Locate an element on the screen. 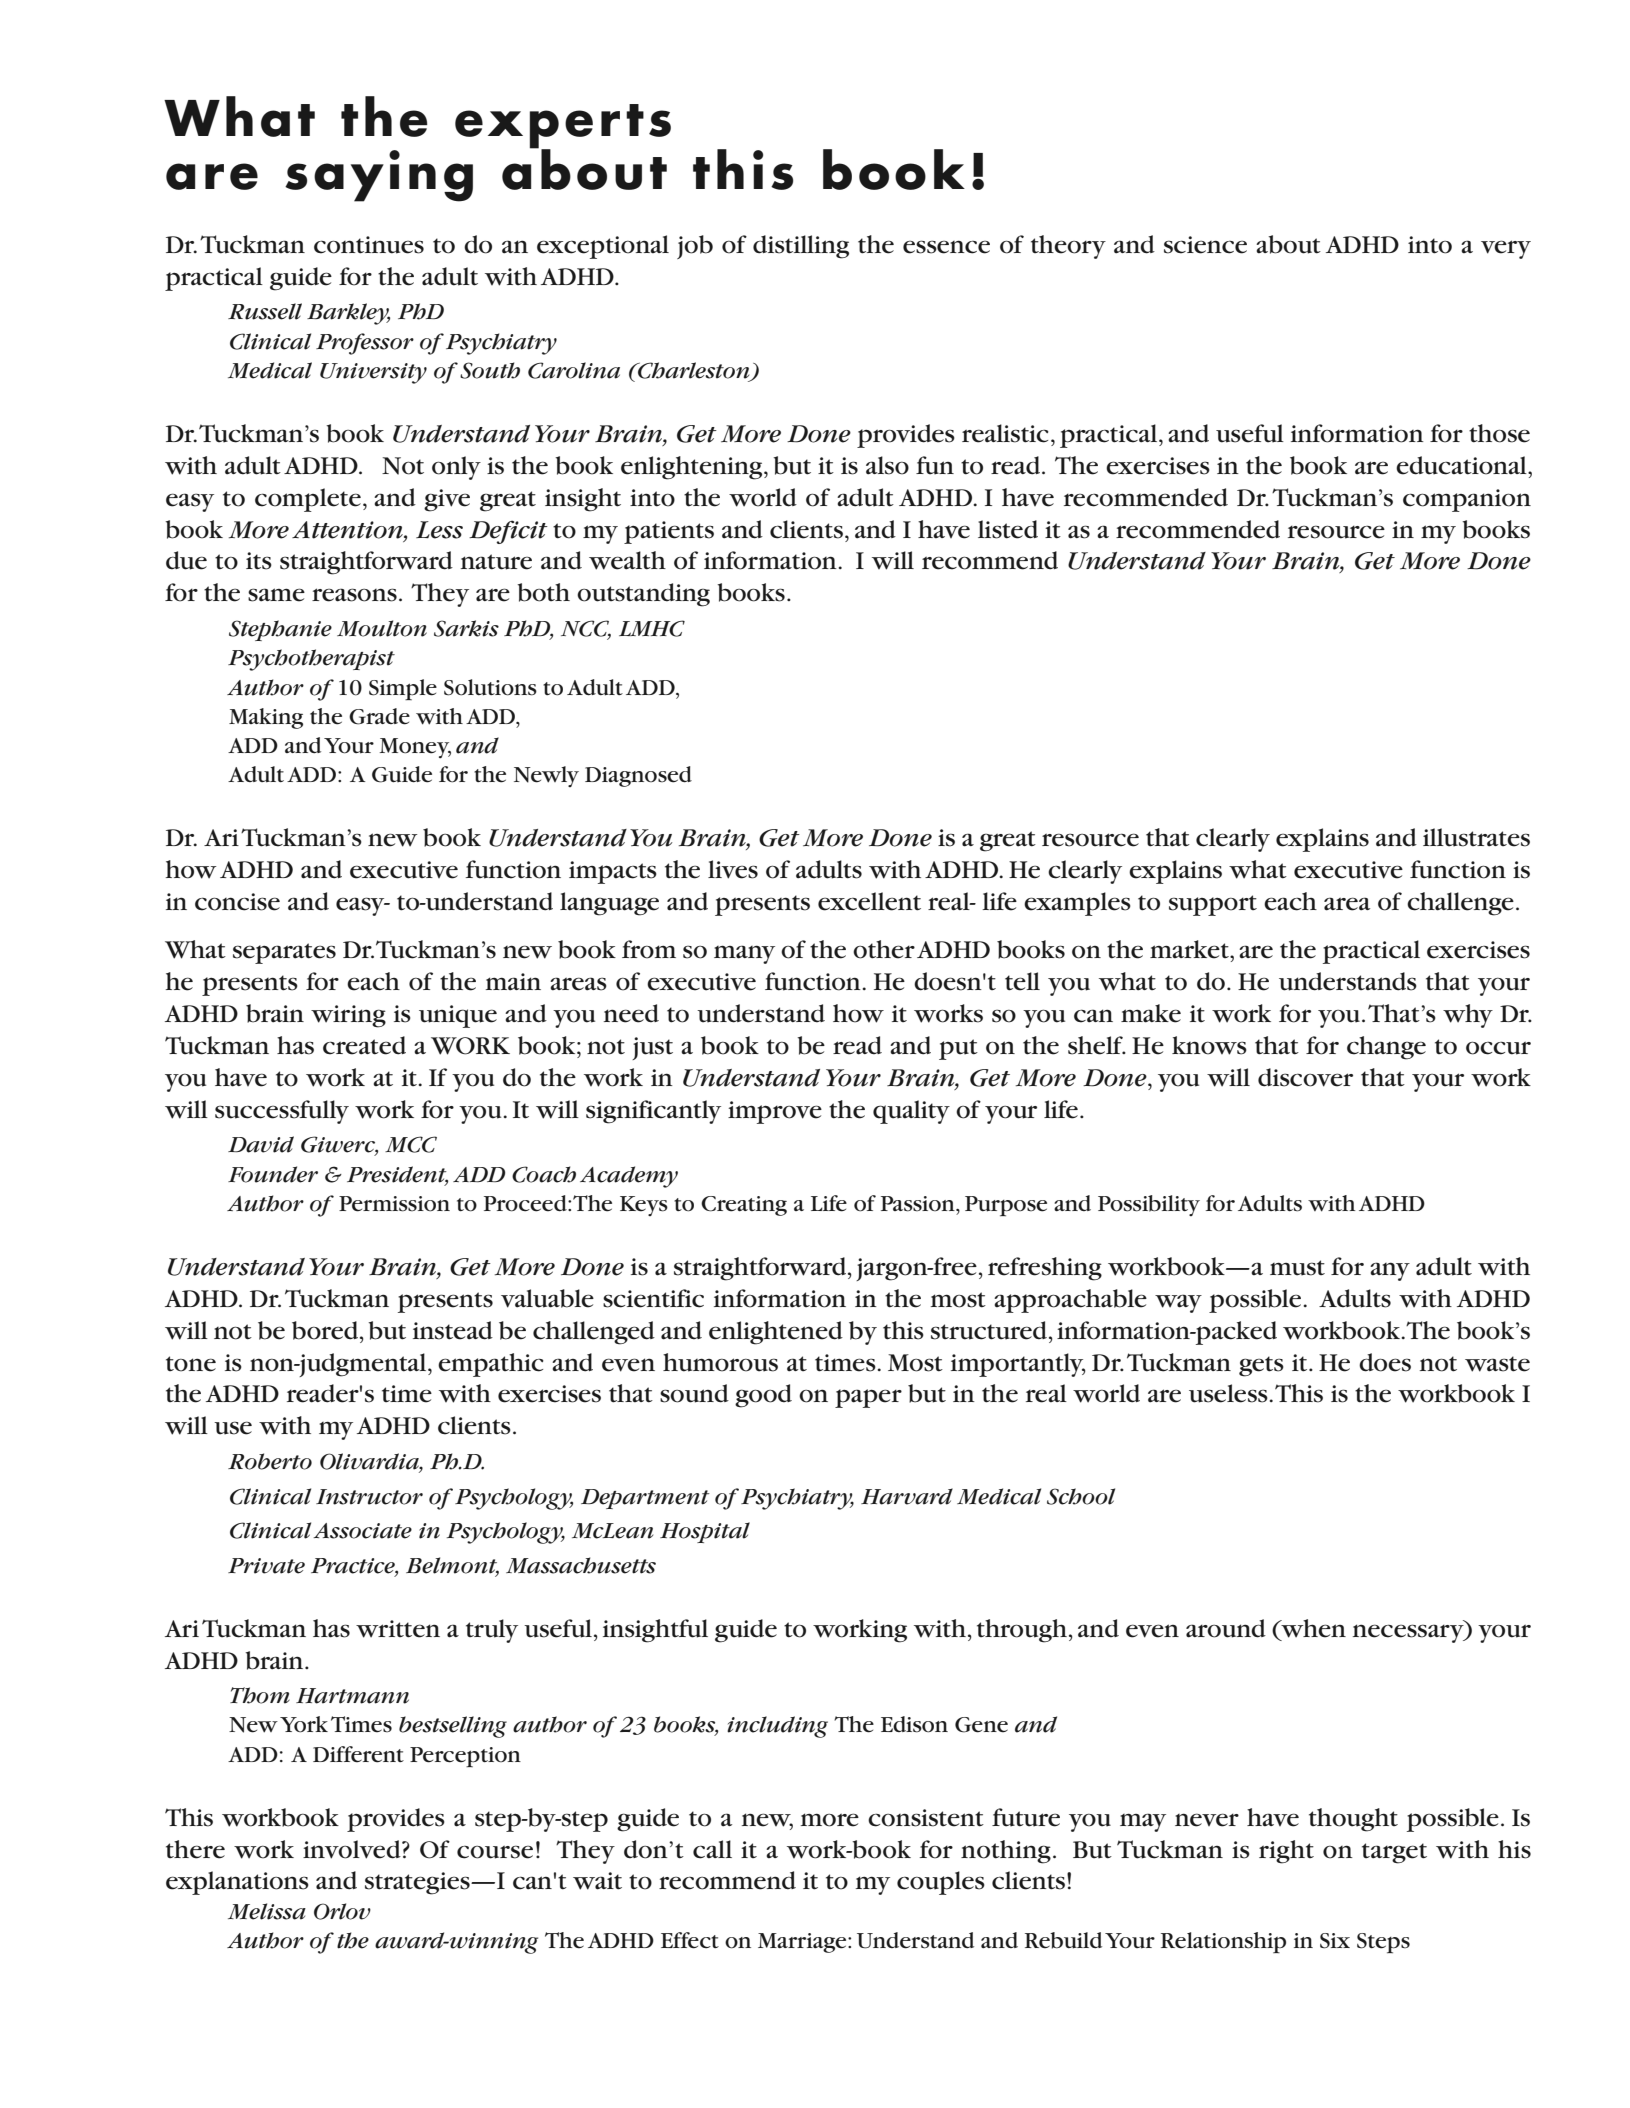  Barkley is located at coordinates (348, 314).
